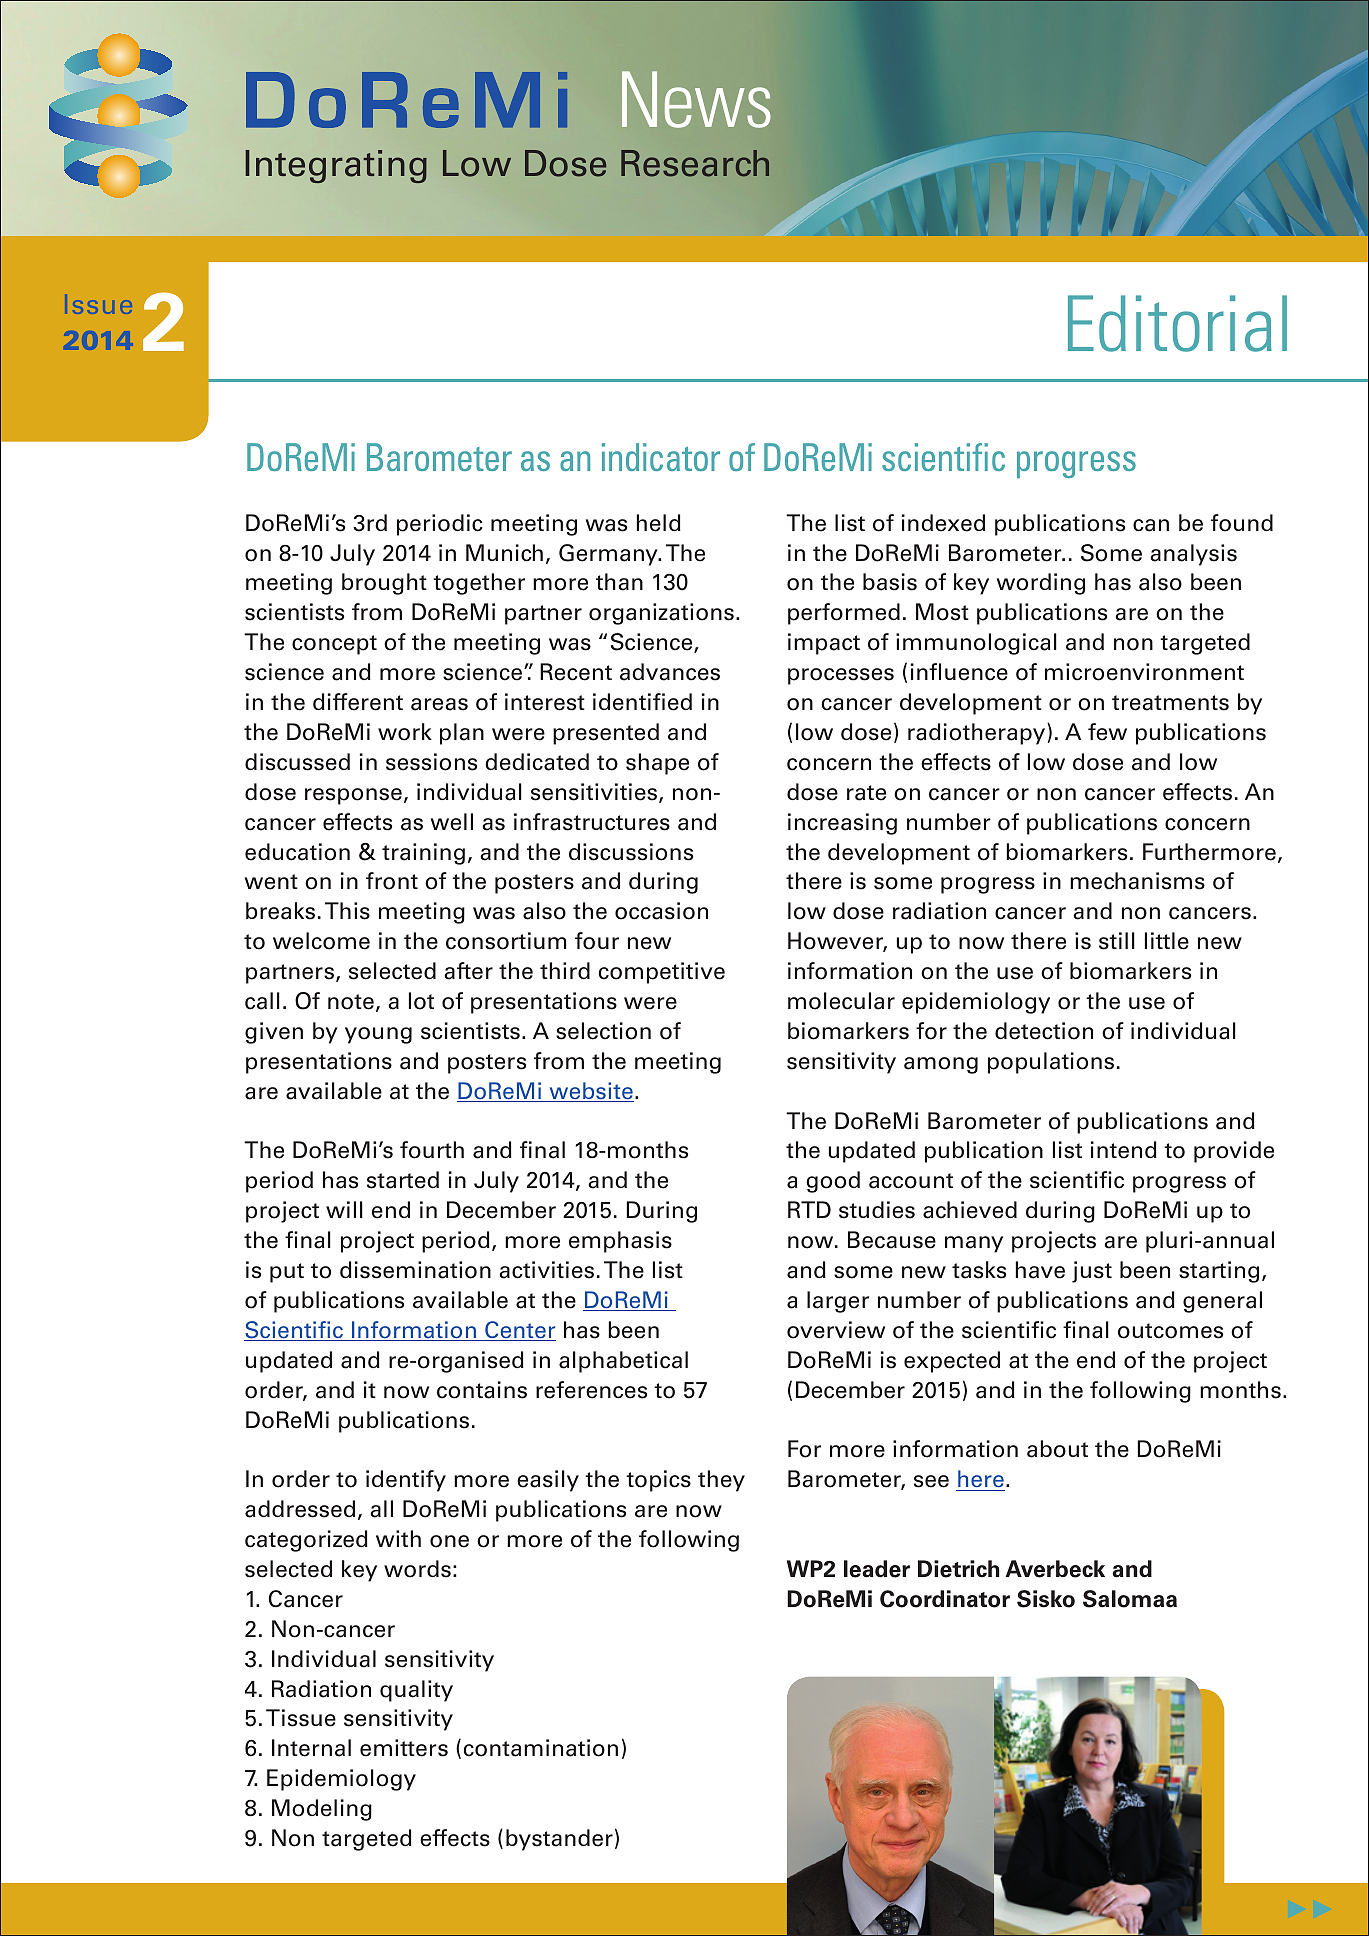  Describe the element at coordinates (695, 163) in the image. I see `Research` at that location.
